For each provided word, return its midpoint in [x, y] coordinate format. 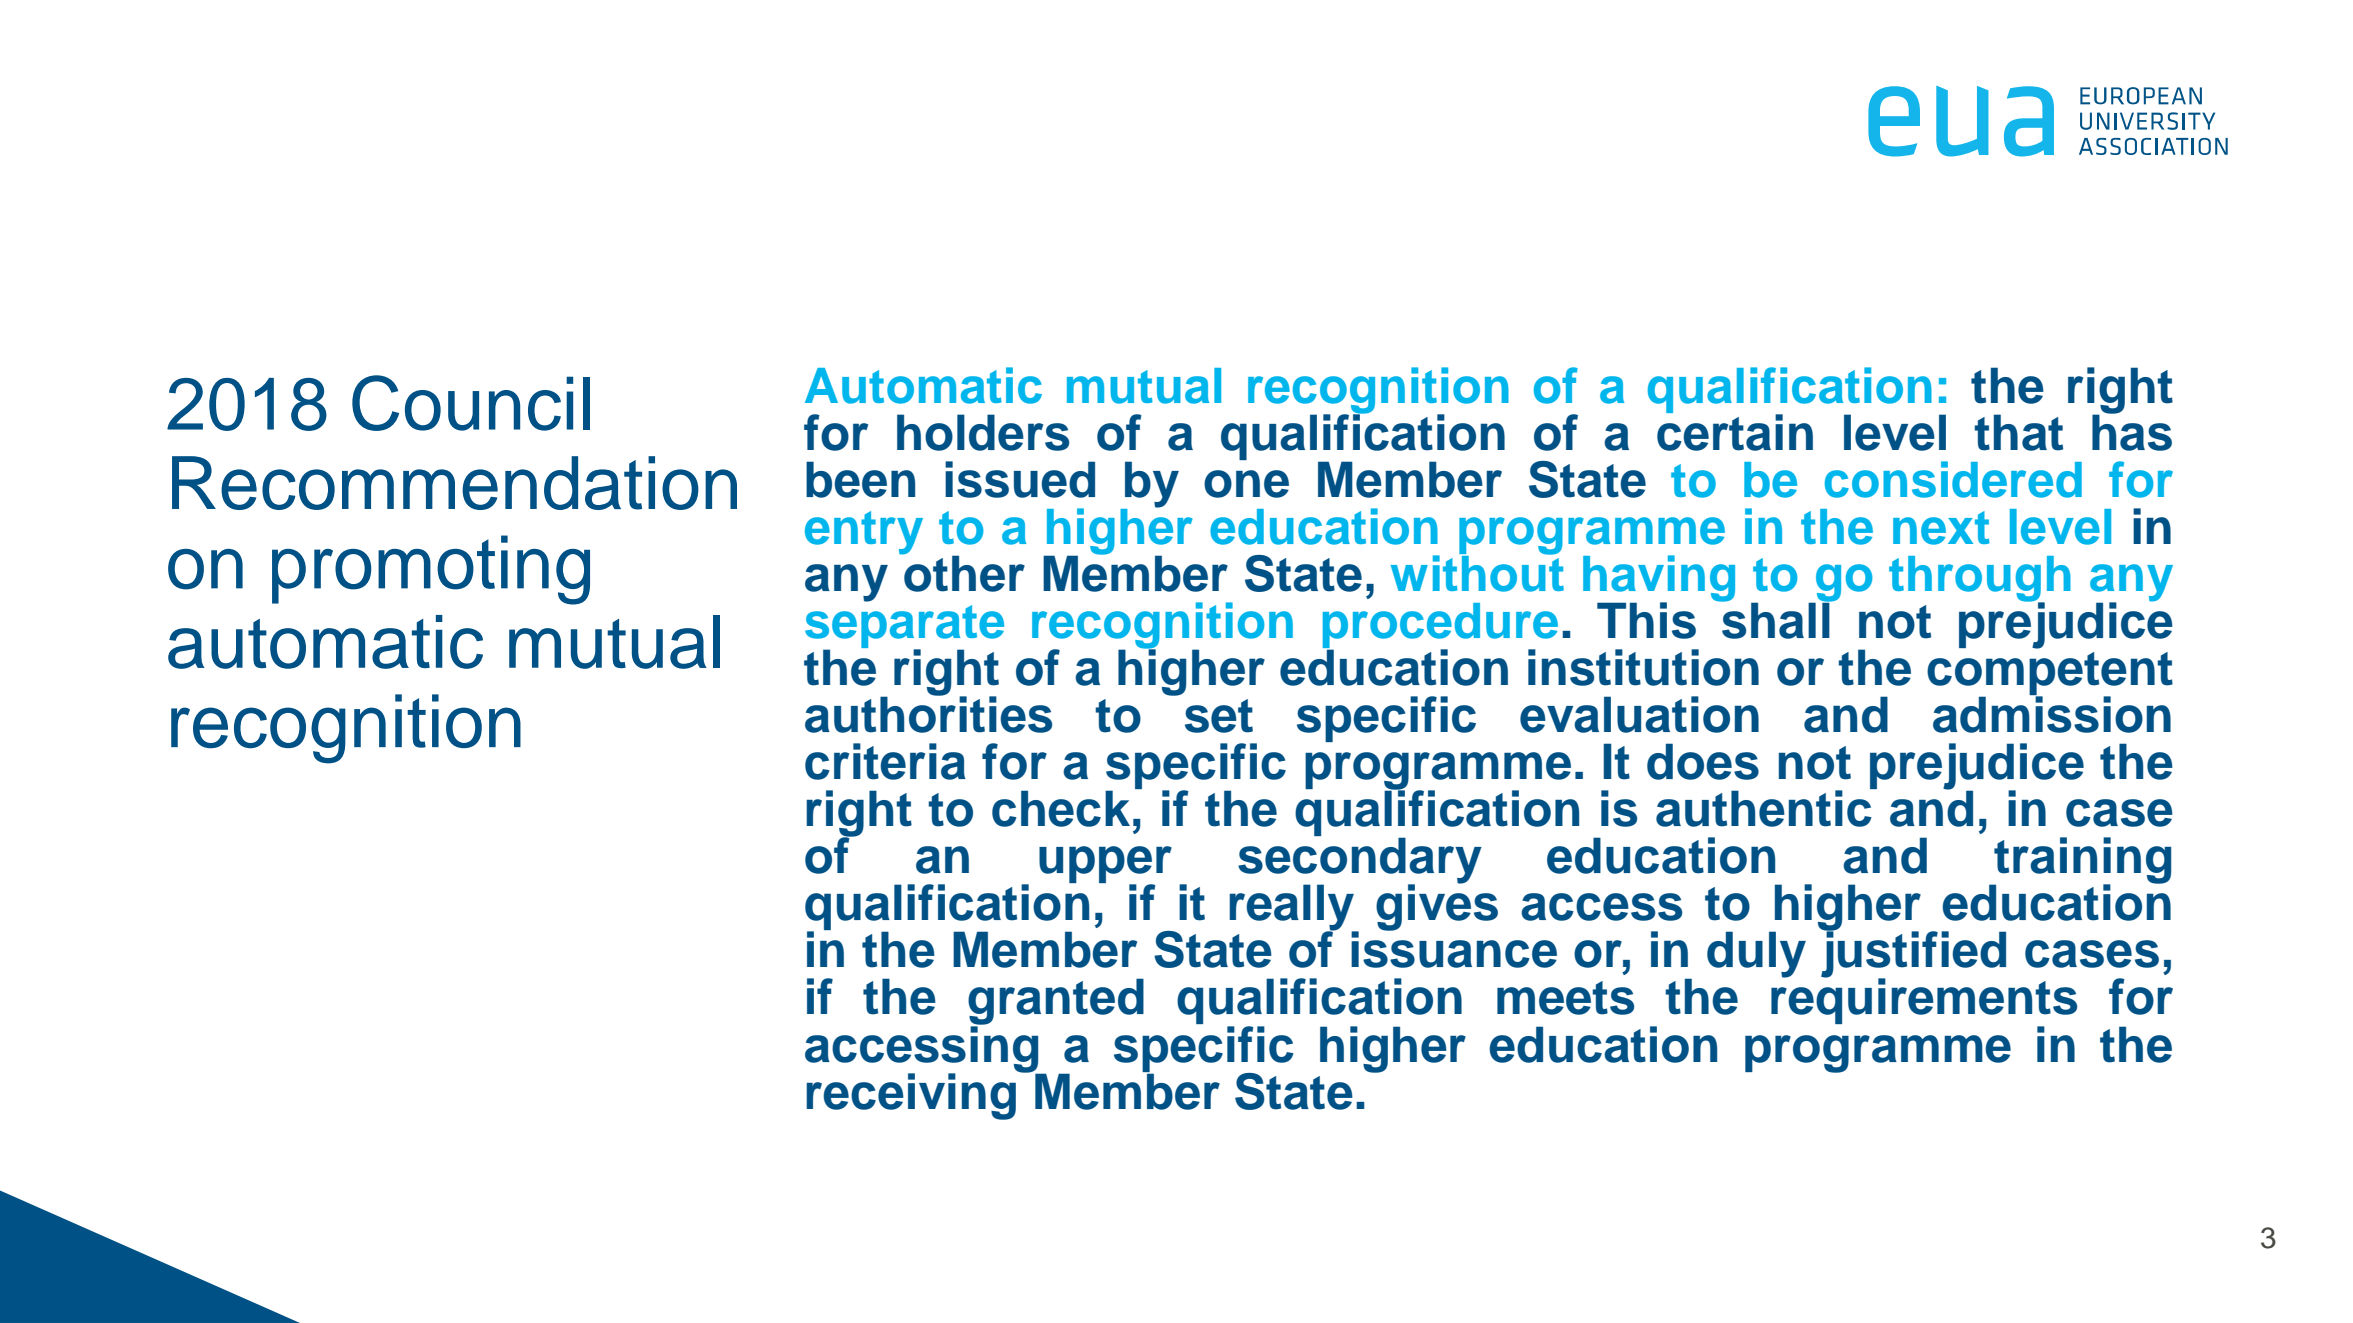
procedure [1440, 627]
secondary [1360, 861]
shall [1776, 619]
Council [471, 403]
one [1246, 484]
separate [904, 628]
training [2081, 861]
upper [1105, 866]
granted [1056, 1003]
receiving [912, 1095]
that [2019, 432]
